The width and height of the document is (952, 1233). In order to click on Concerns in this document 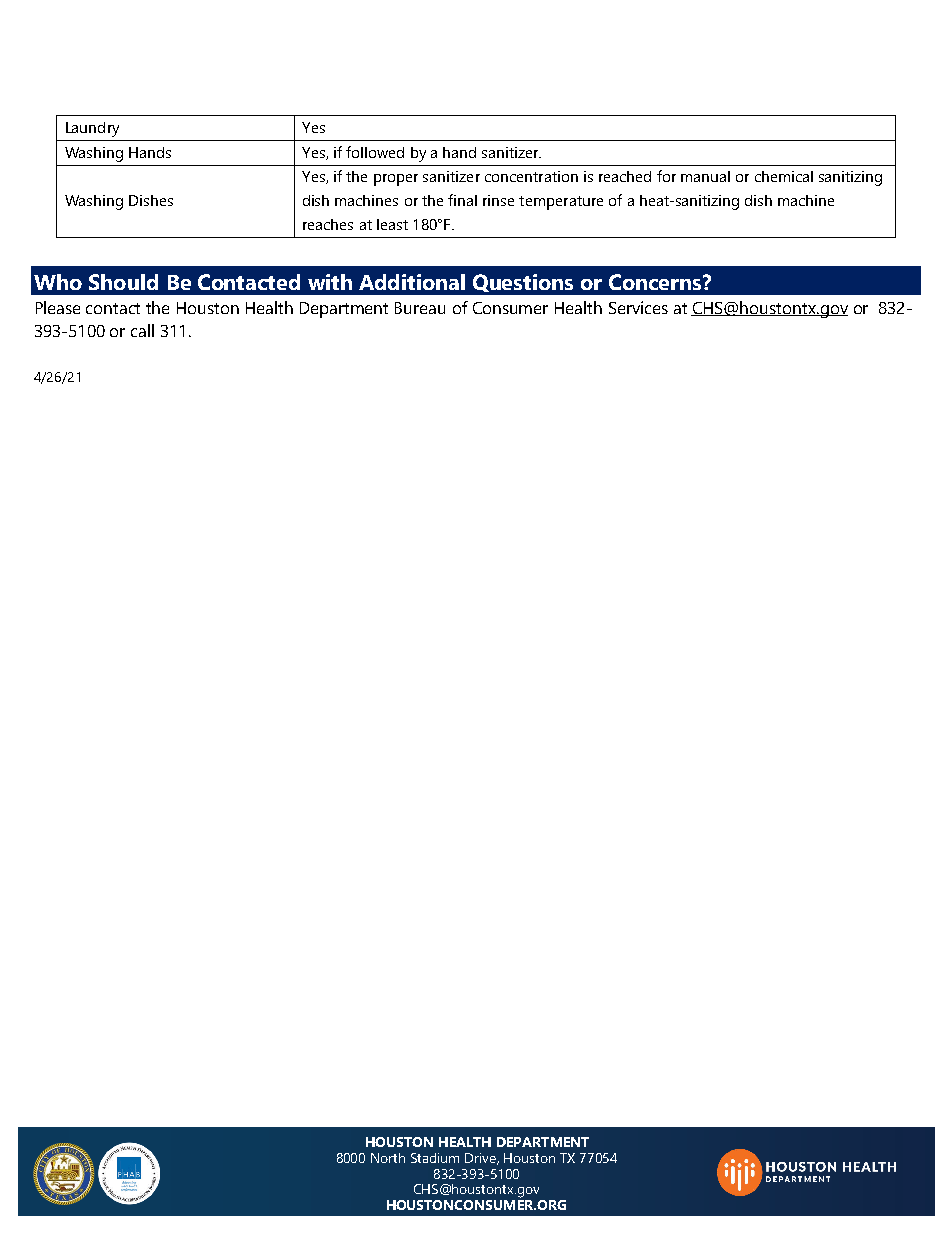, I will do `click(656, 282)`.
